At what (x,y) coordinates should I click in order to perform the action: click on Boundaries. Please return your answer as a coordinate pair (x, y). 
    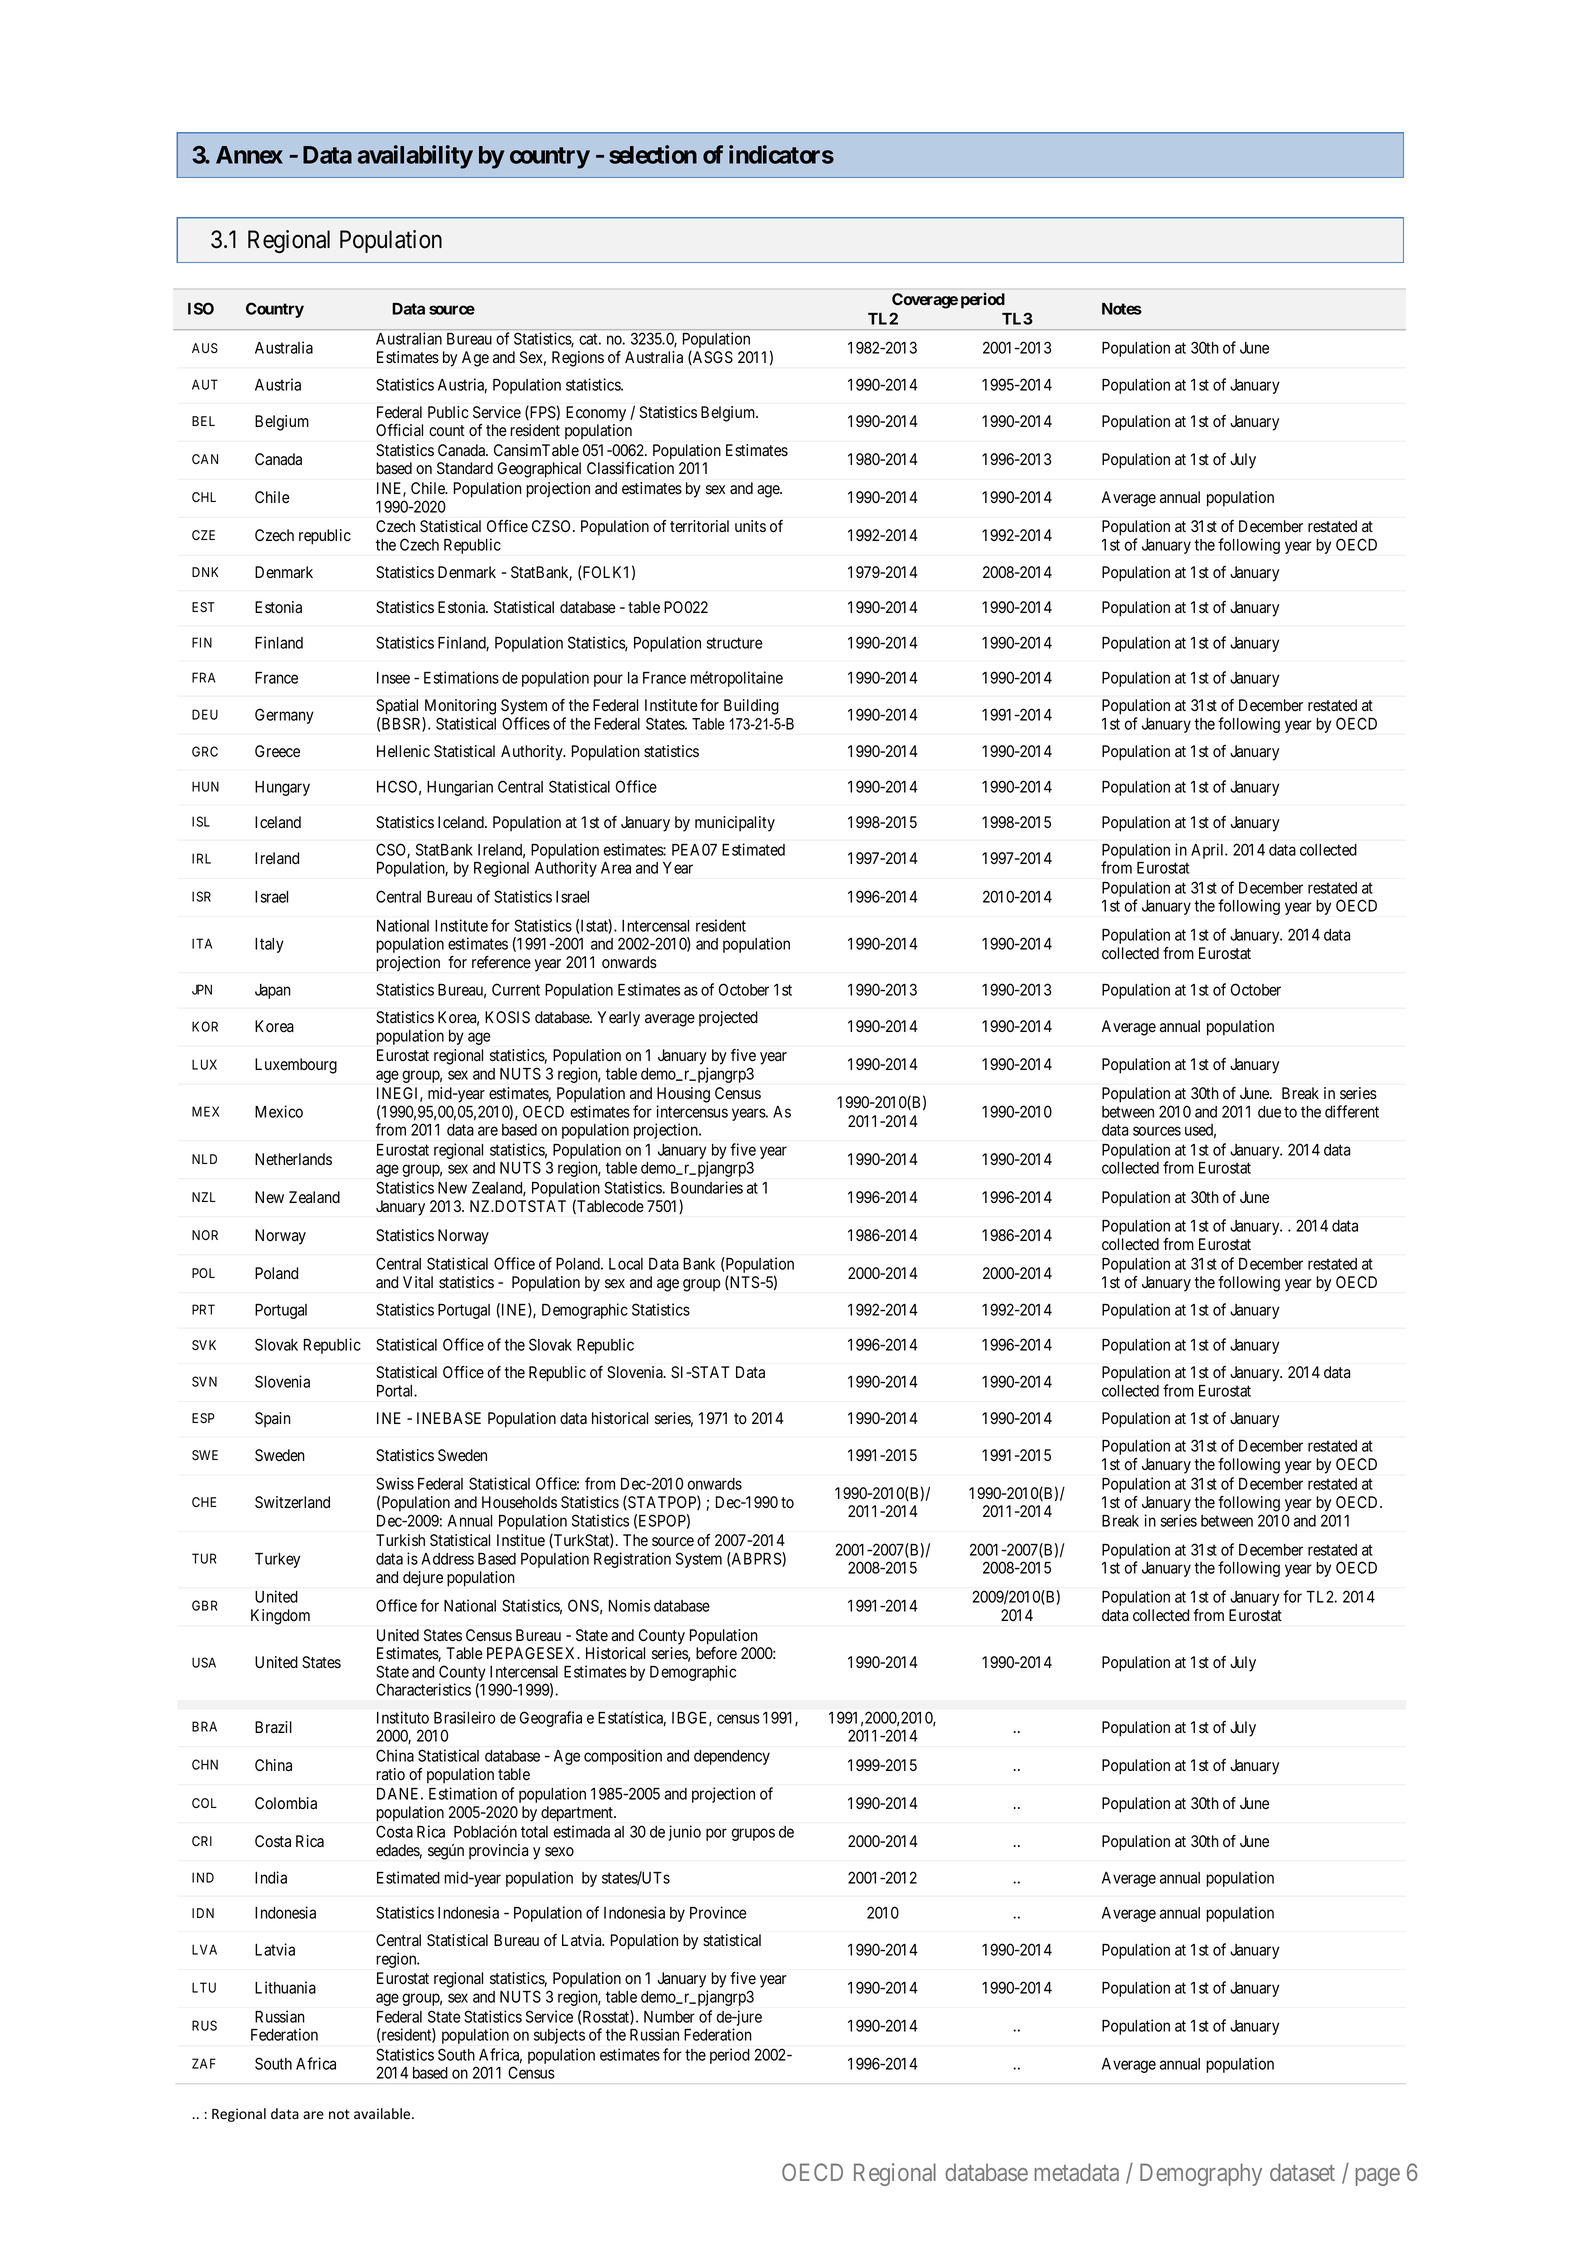
    Looking at the image, I should click on (707, 1187).
